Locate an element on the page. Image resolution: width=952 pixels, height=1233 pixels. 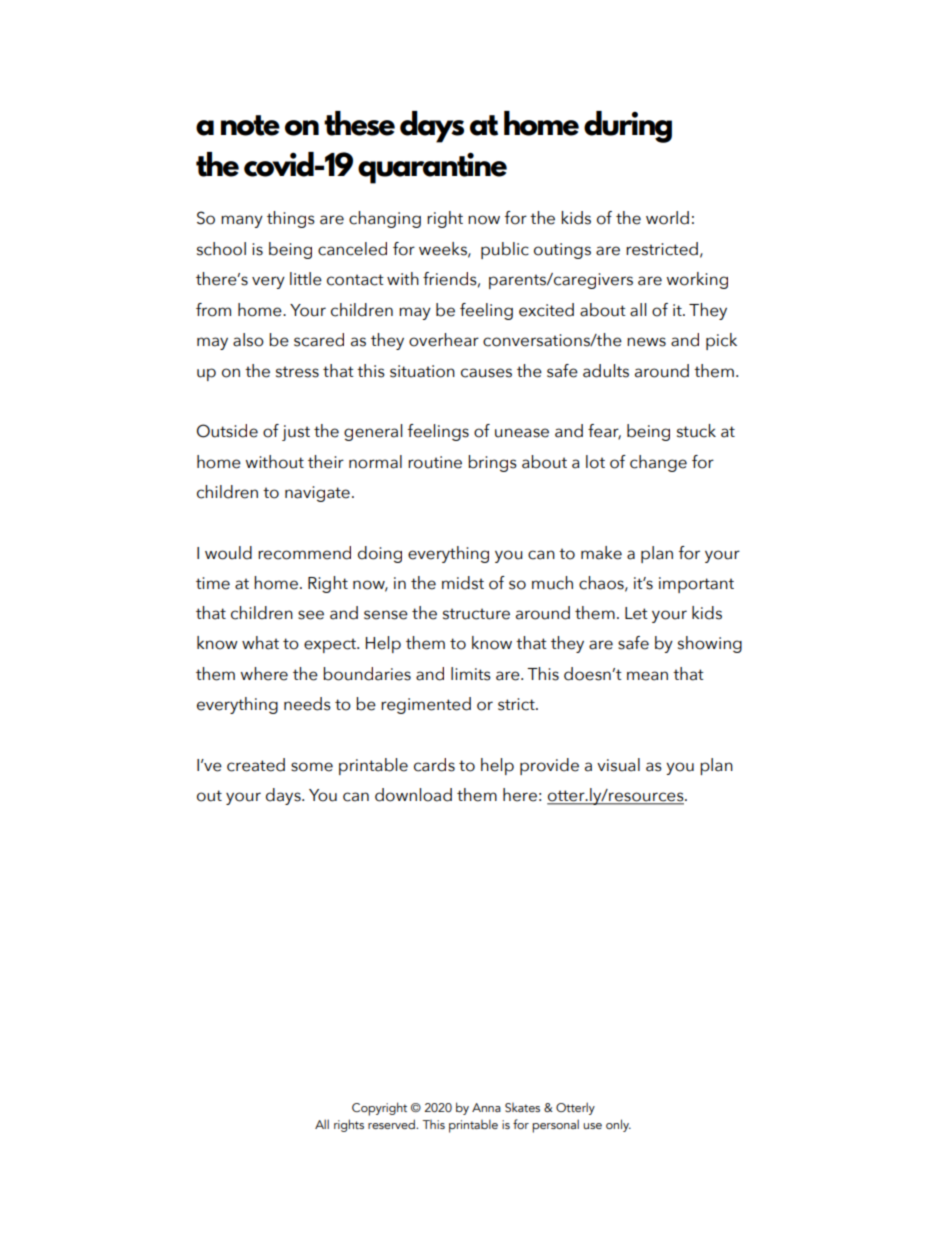
reserved is located at coordinates (392, 1124).
